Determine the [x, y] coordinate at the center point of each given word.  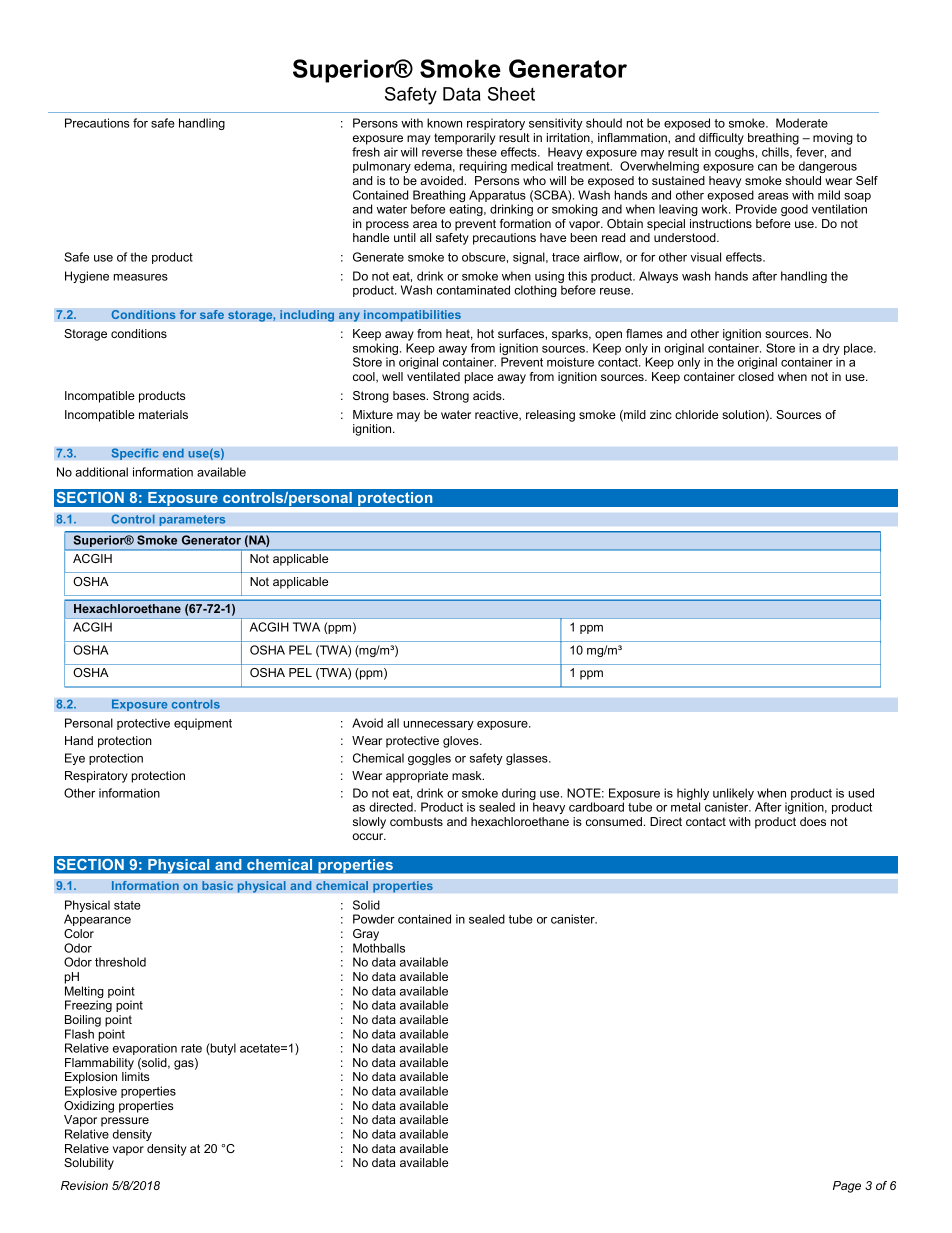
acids [488, 395]
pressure [125, 1122]
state [127, 905]
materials [163, 414]
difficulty [721, 139]
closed [756, 376]
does [813, 821]
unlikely [733, 795]
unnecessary [438, 725]
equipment [203, 724]
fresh [366, 152]
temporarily [465, 139]
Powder [374, 919]
